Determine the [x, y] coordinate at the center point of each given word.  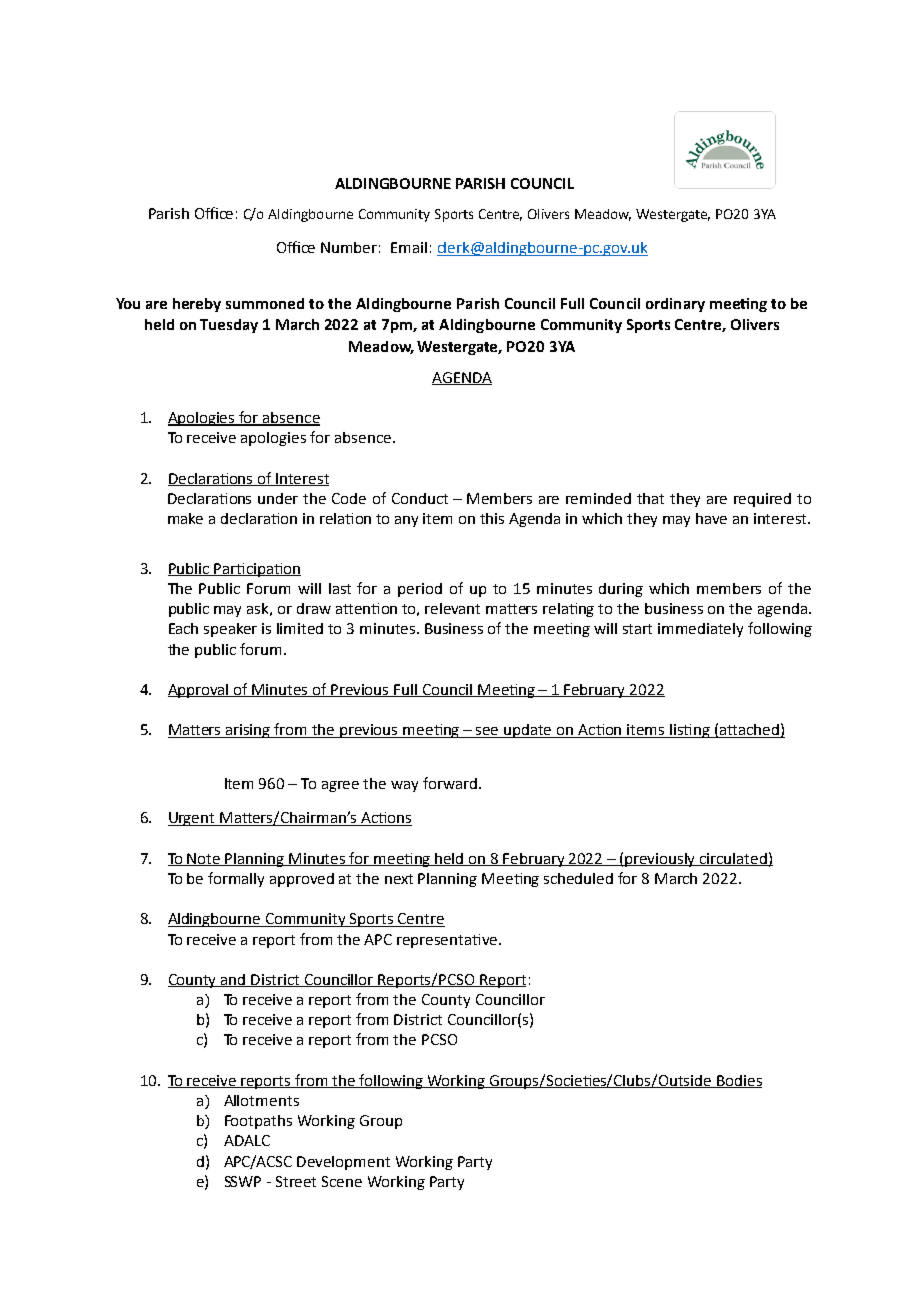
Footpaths [258, 1122]
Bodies [738, 1081]
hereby [197, 305]
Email [409, 247]
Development [343, 1163]
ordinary [675, 305]
